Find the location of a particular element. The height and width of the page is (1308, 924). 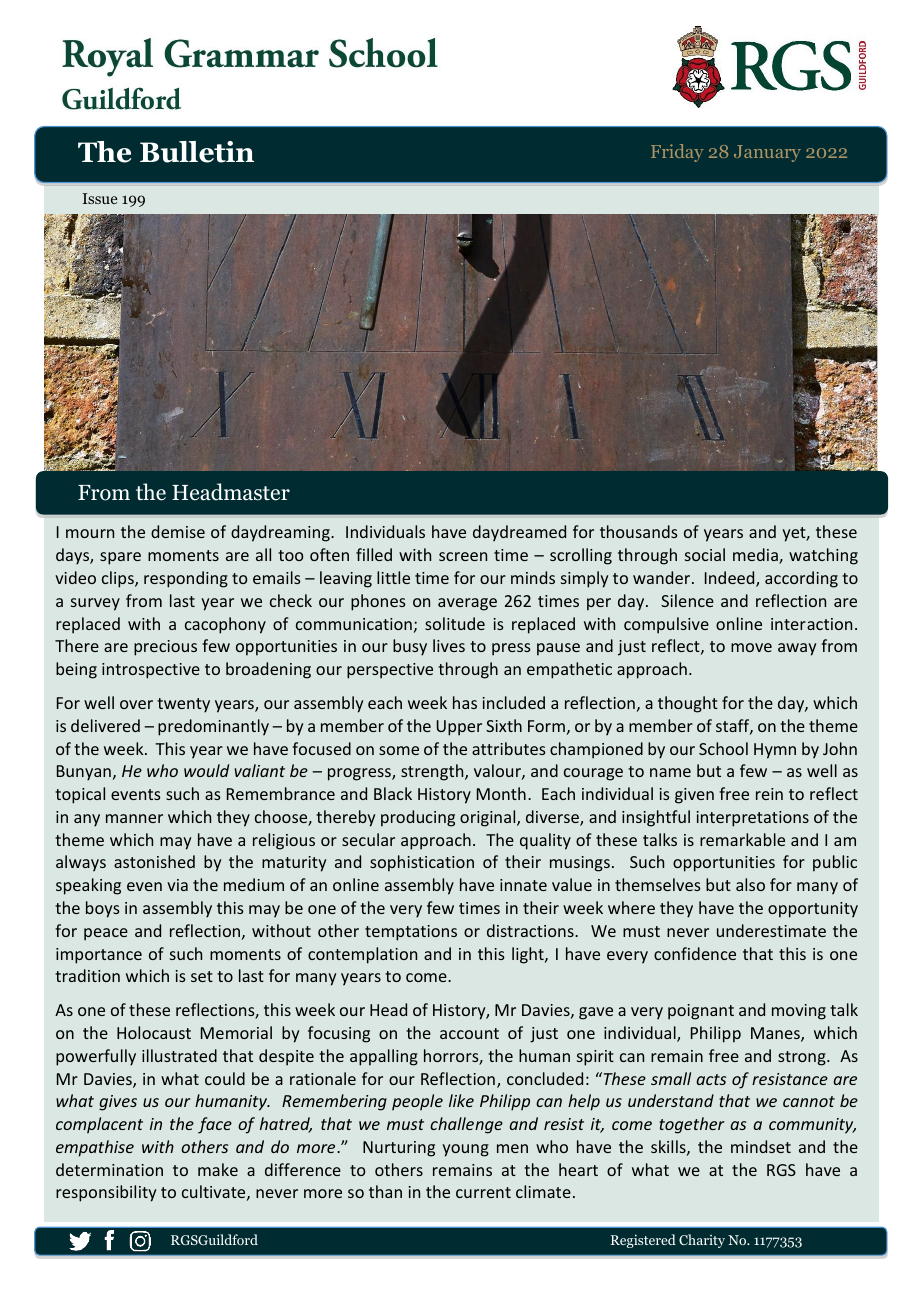

thought is located at coordinates (688, 704).
